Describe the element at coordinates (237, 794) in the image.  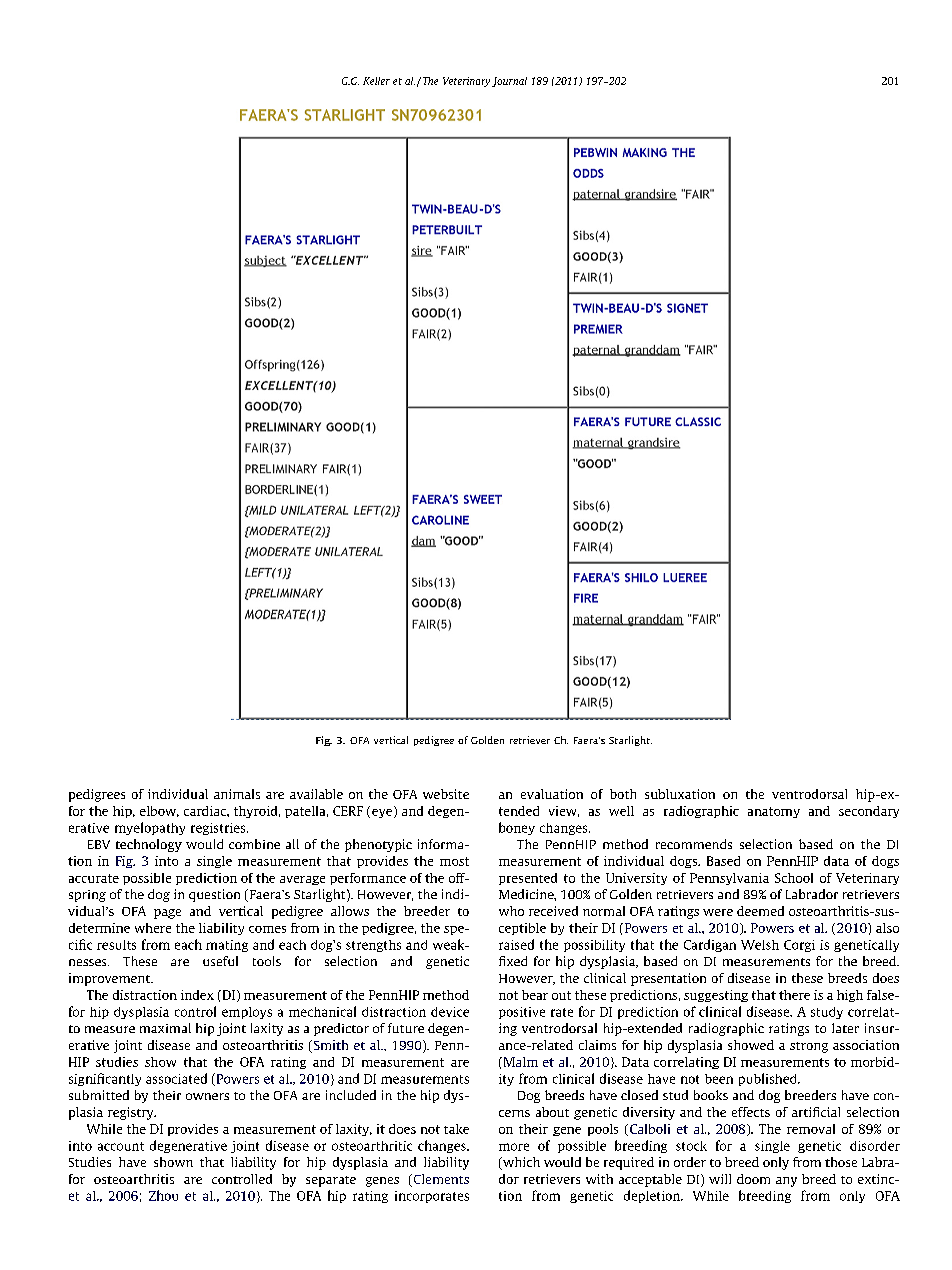
I see `animals` at that location.
